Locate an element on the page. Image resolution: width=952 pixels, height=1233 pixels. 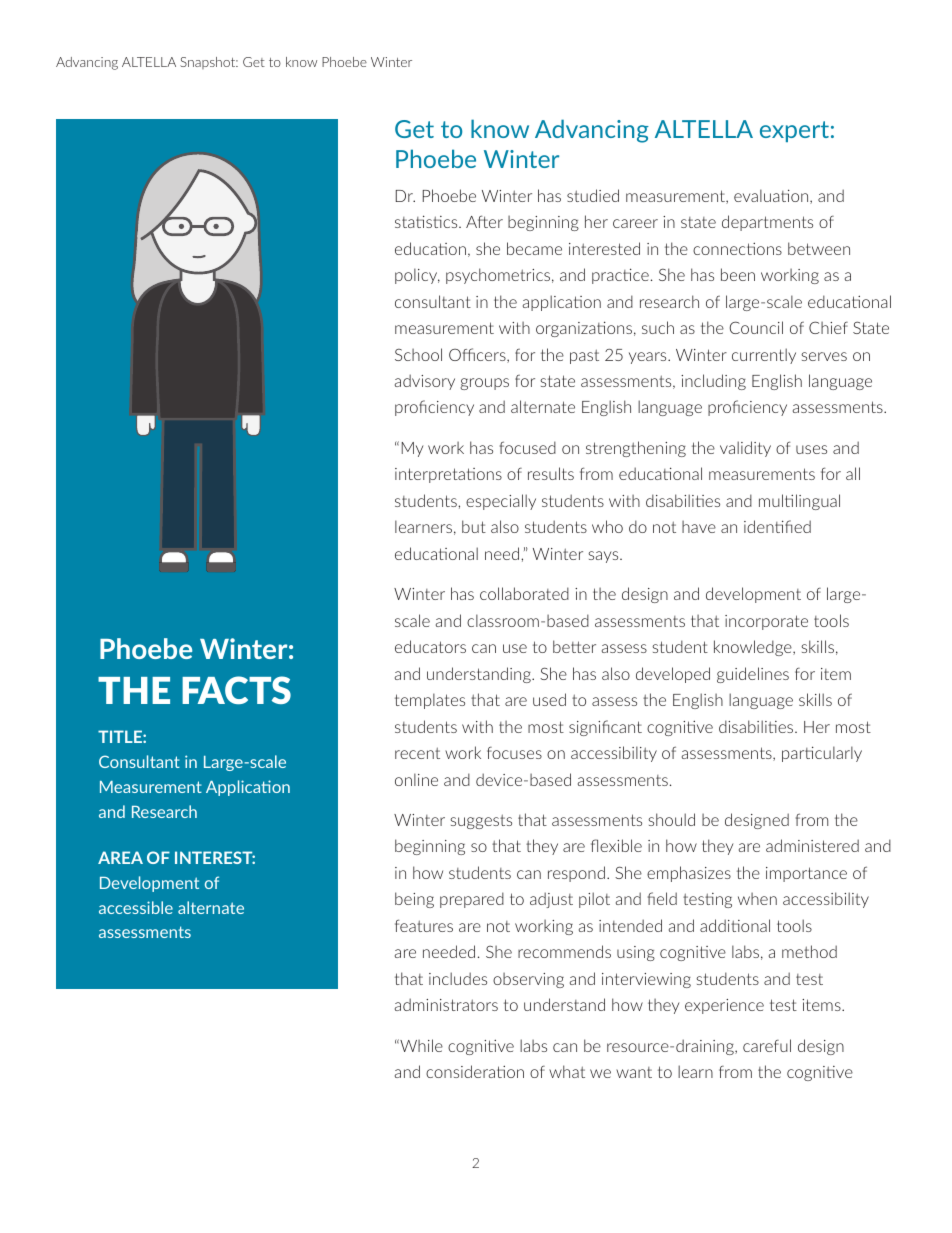
accessible is located at coordinates (136, 907).
